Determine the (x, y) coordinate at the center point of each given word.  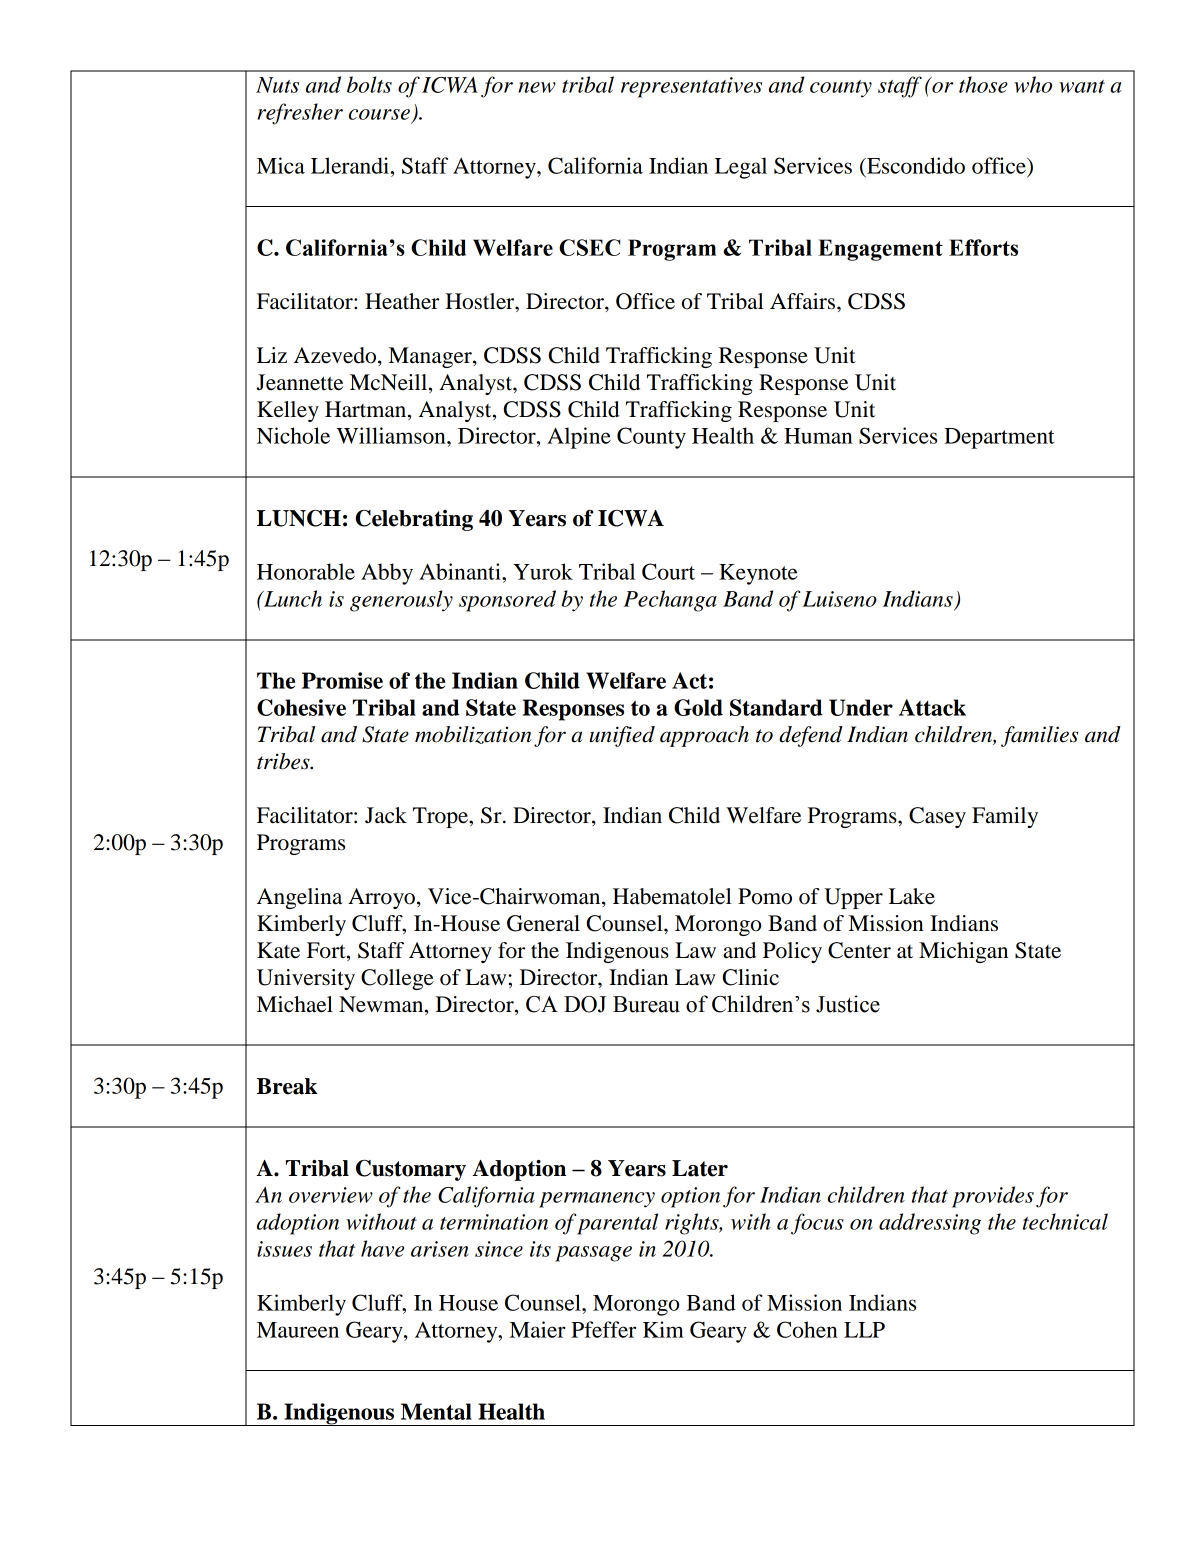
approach (704, 736)
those (983, 84)
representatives (691, 87)
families (1039, 736)
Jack (386, 815)
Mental (436, 1411)
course (379, 114)
